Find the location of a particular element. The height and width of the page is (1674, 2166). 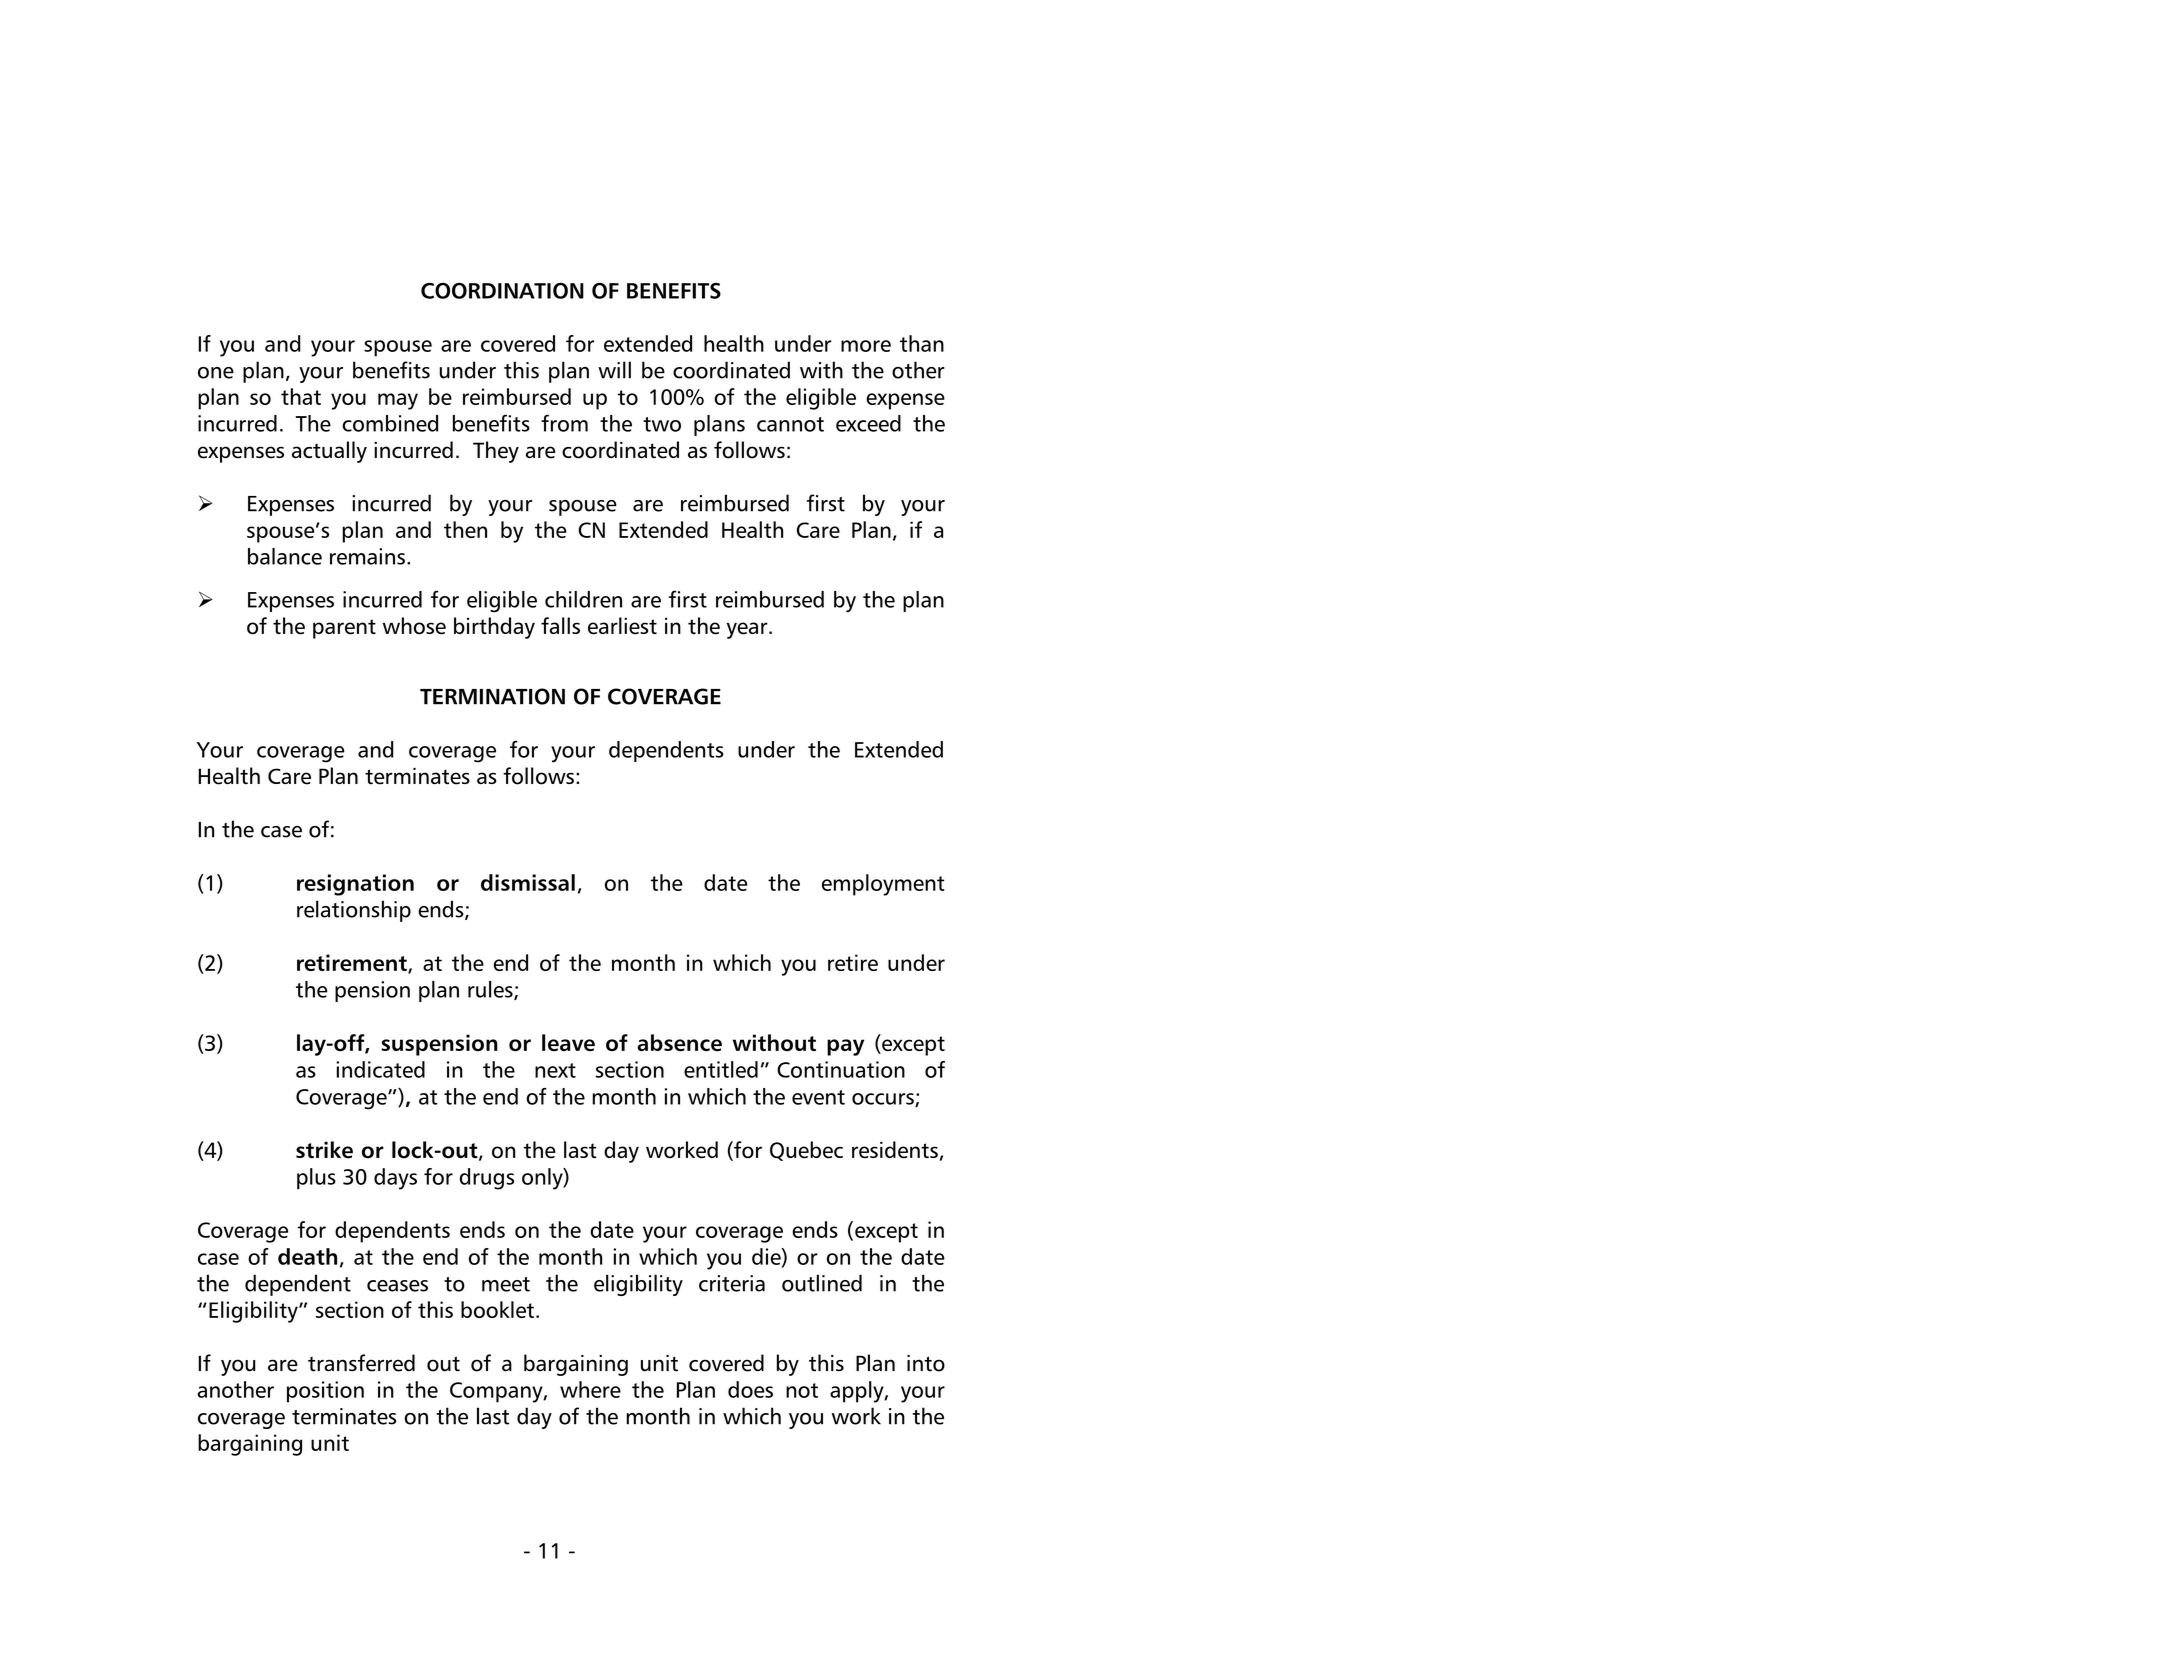

position is located at coordinates (325, 1392).
